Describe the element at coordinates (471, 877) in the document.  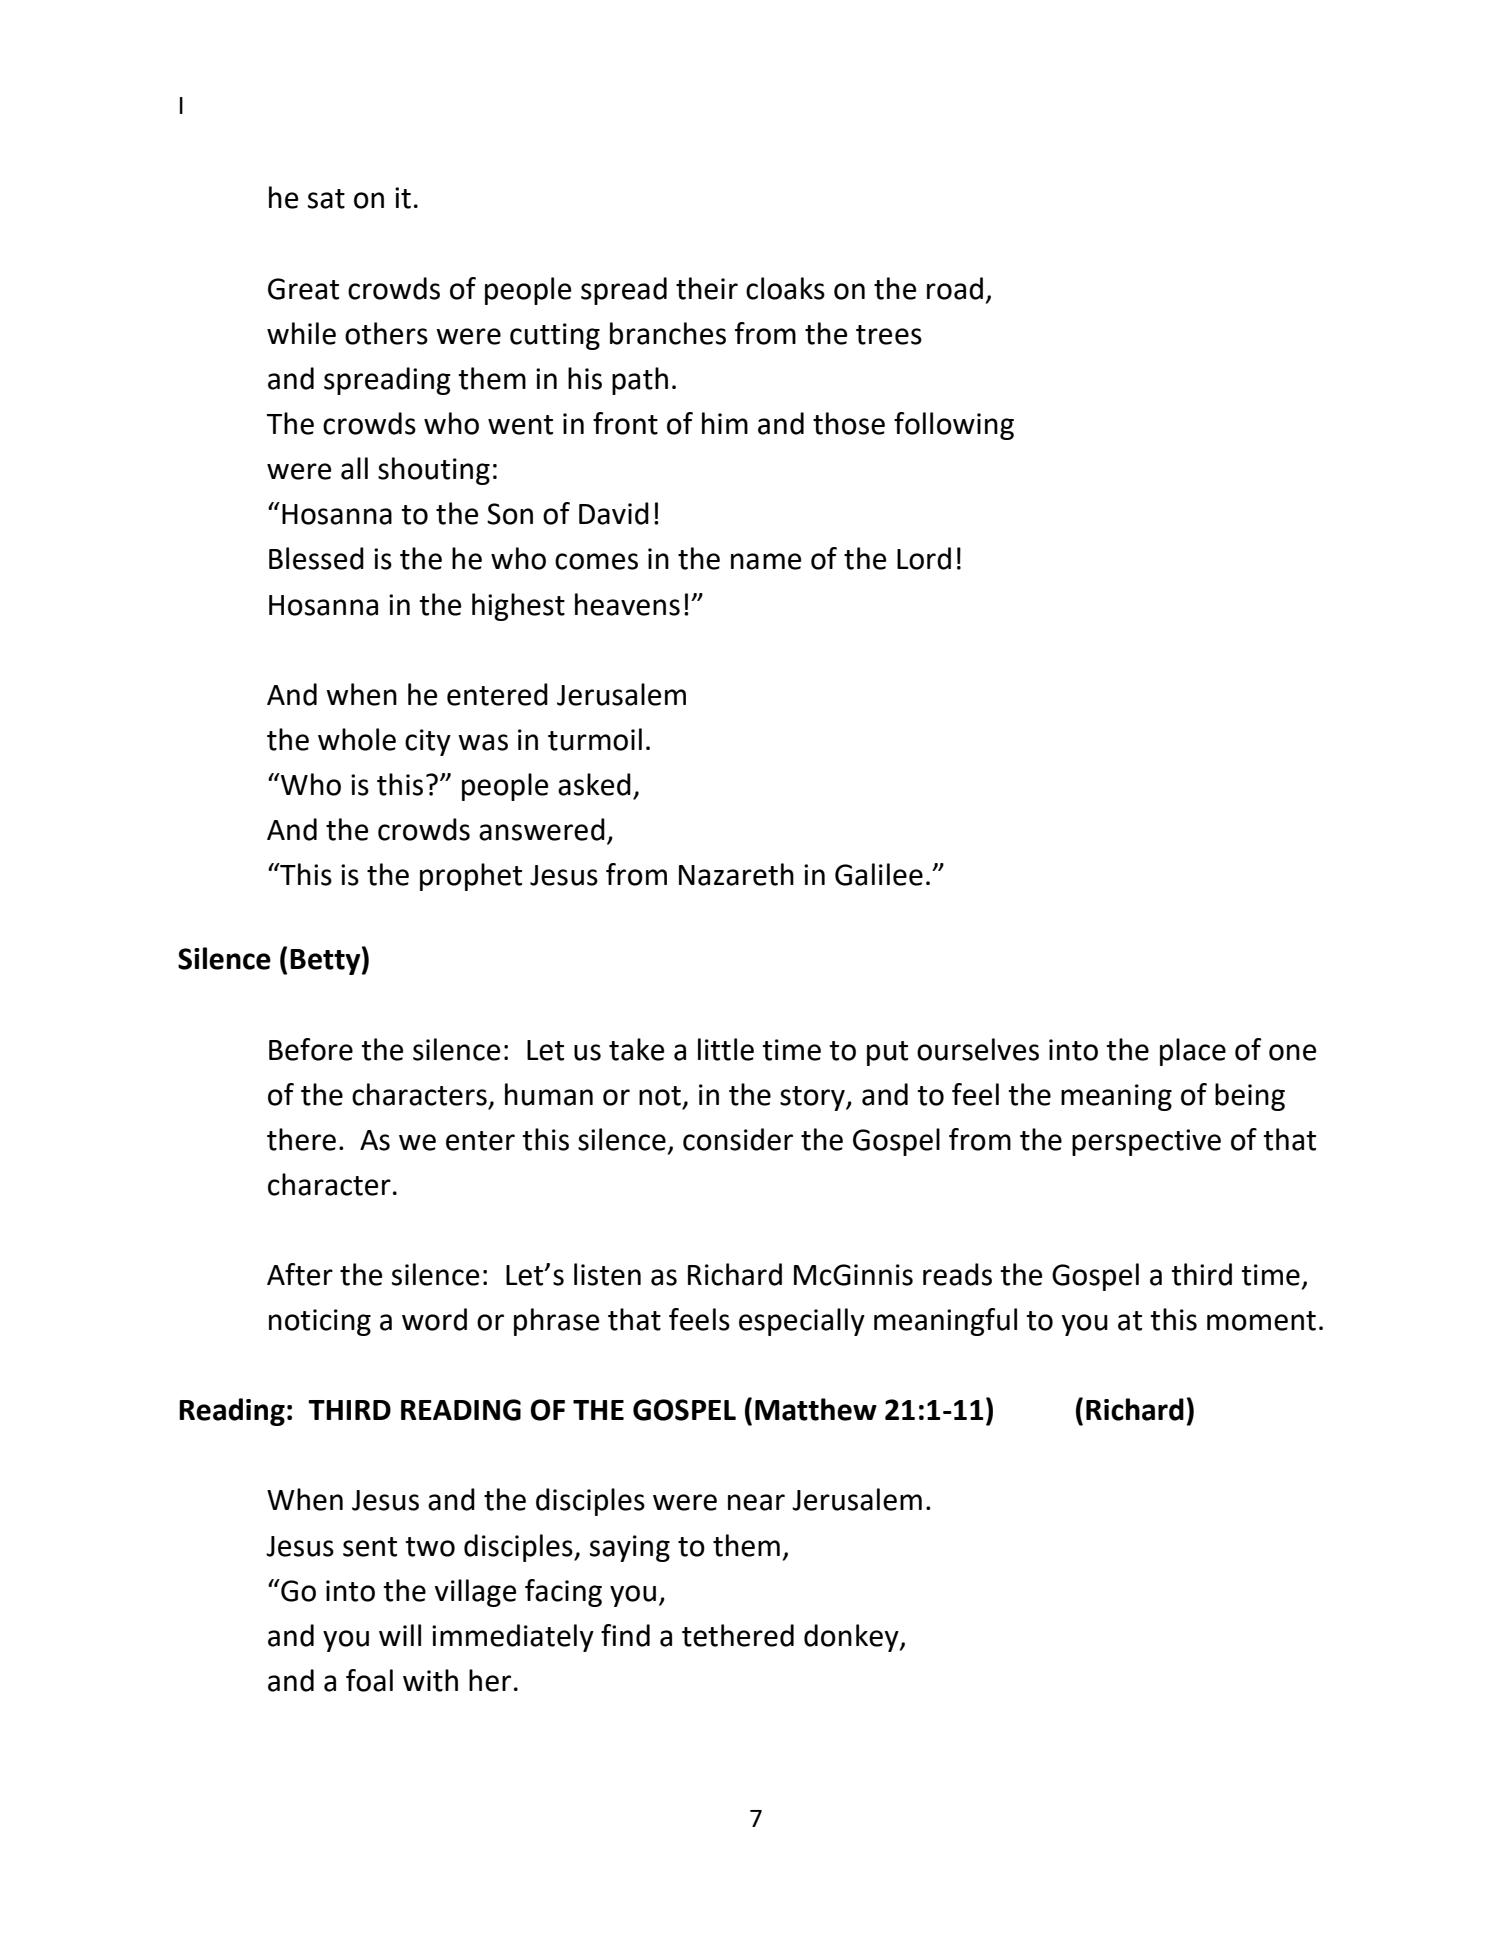
I see `prophet` at that location.
